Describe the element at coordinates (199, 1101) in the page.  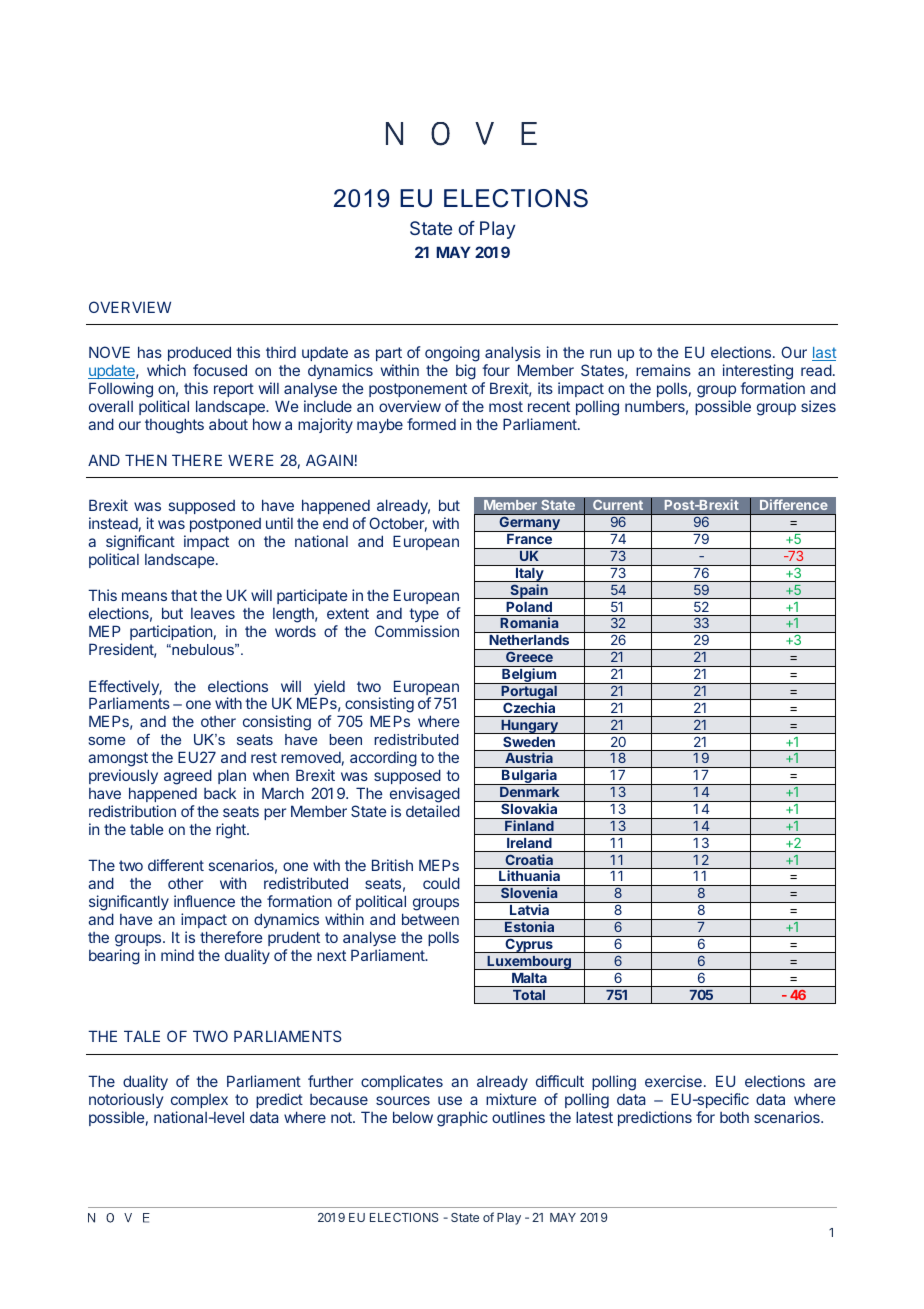
I see `complex` at that location.
